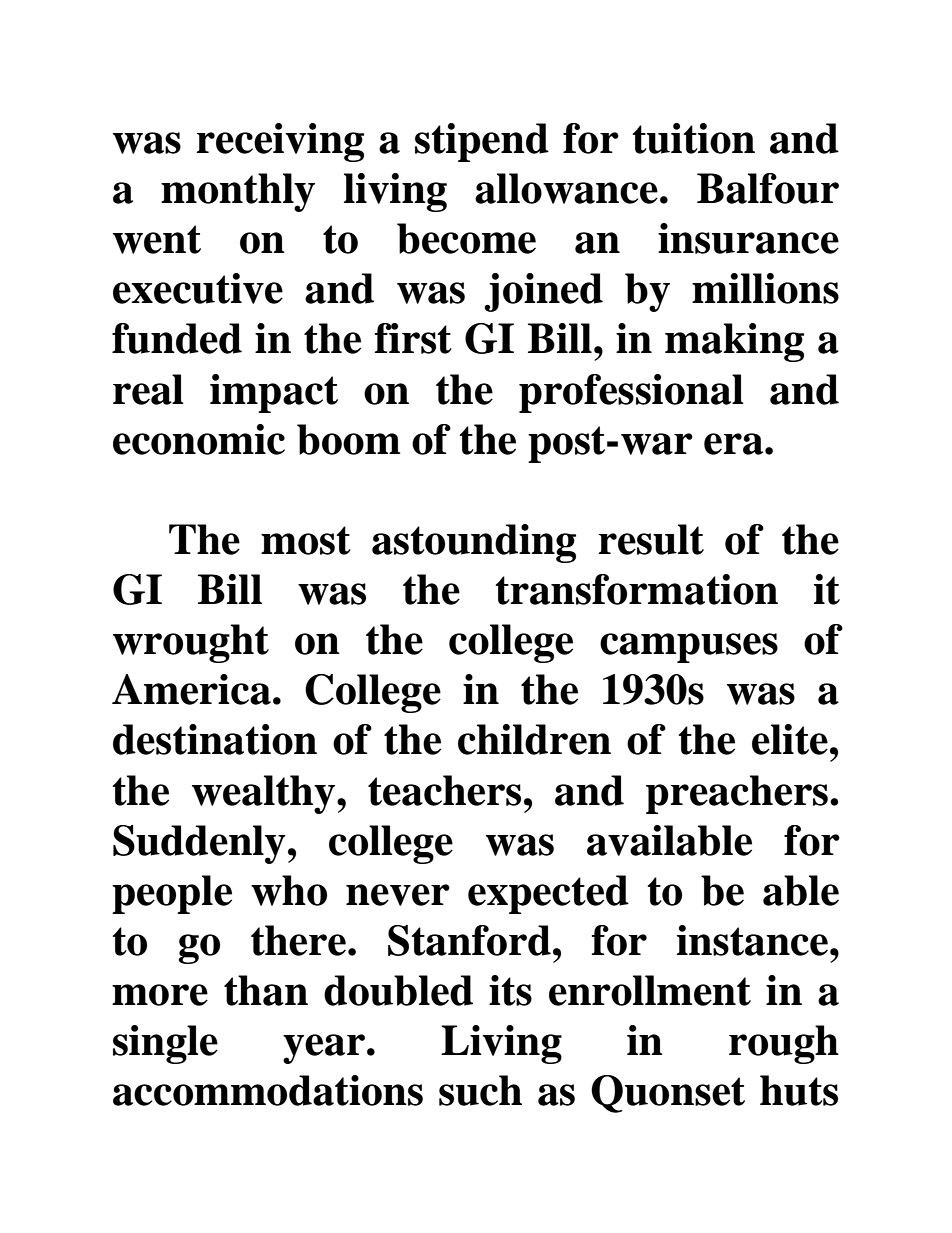 The image size is (952, 1233). Describe the element at coordinates (199, 844) in the image. I see `Suddenly` at that location.
